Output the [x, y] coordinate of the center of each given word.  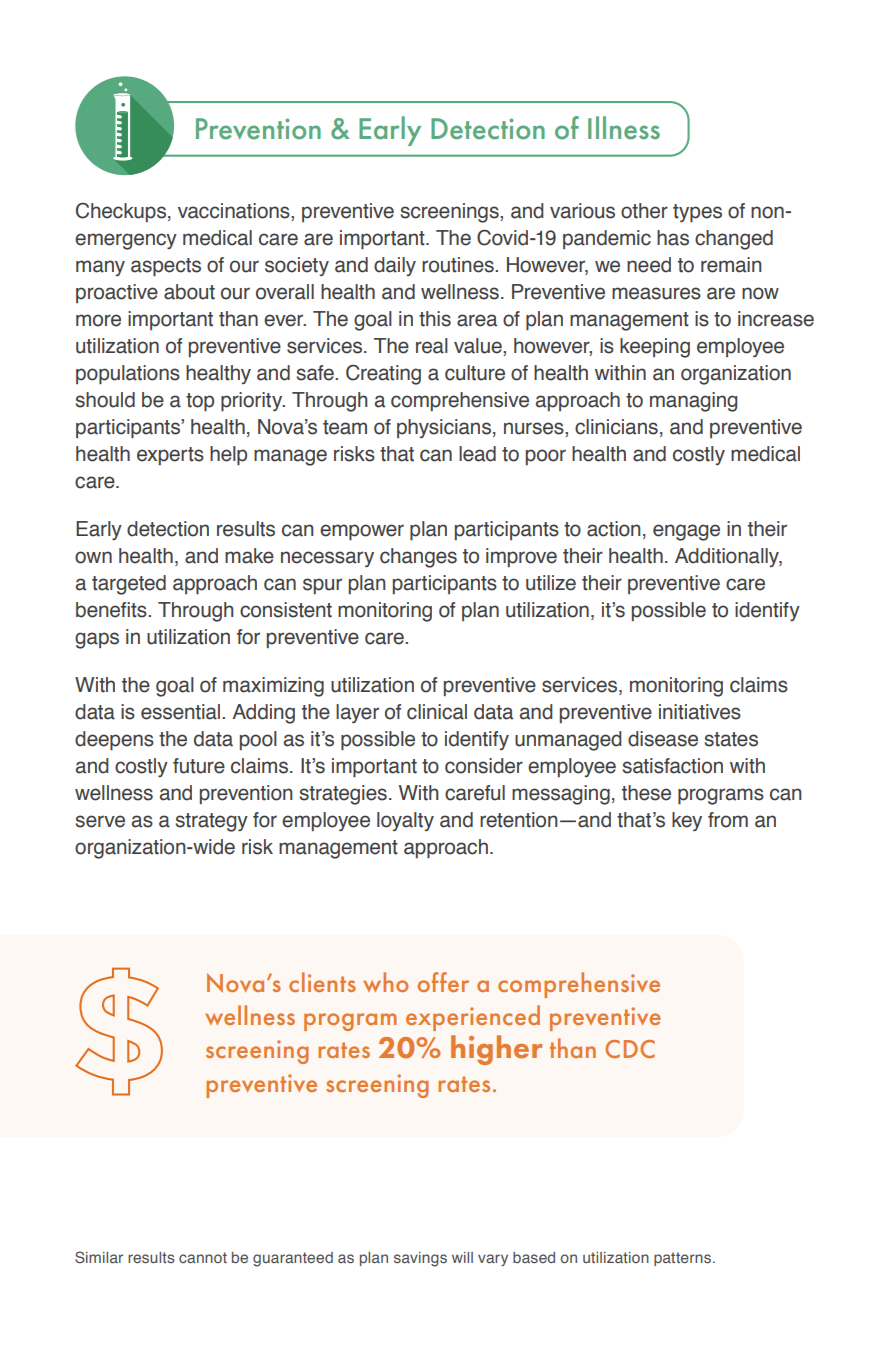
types [697, 213]
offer [443, 982]
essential [182, 712]
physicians [444, 428]
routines [459, 265]
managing [693, 402]
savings [420, 1259]
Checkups [122, 212]
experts [170, 456]
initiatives [700, 712]
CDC [630, 1049]
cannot [203, 1257]
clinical [437, 712]
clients [322, 982]
